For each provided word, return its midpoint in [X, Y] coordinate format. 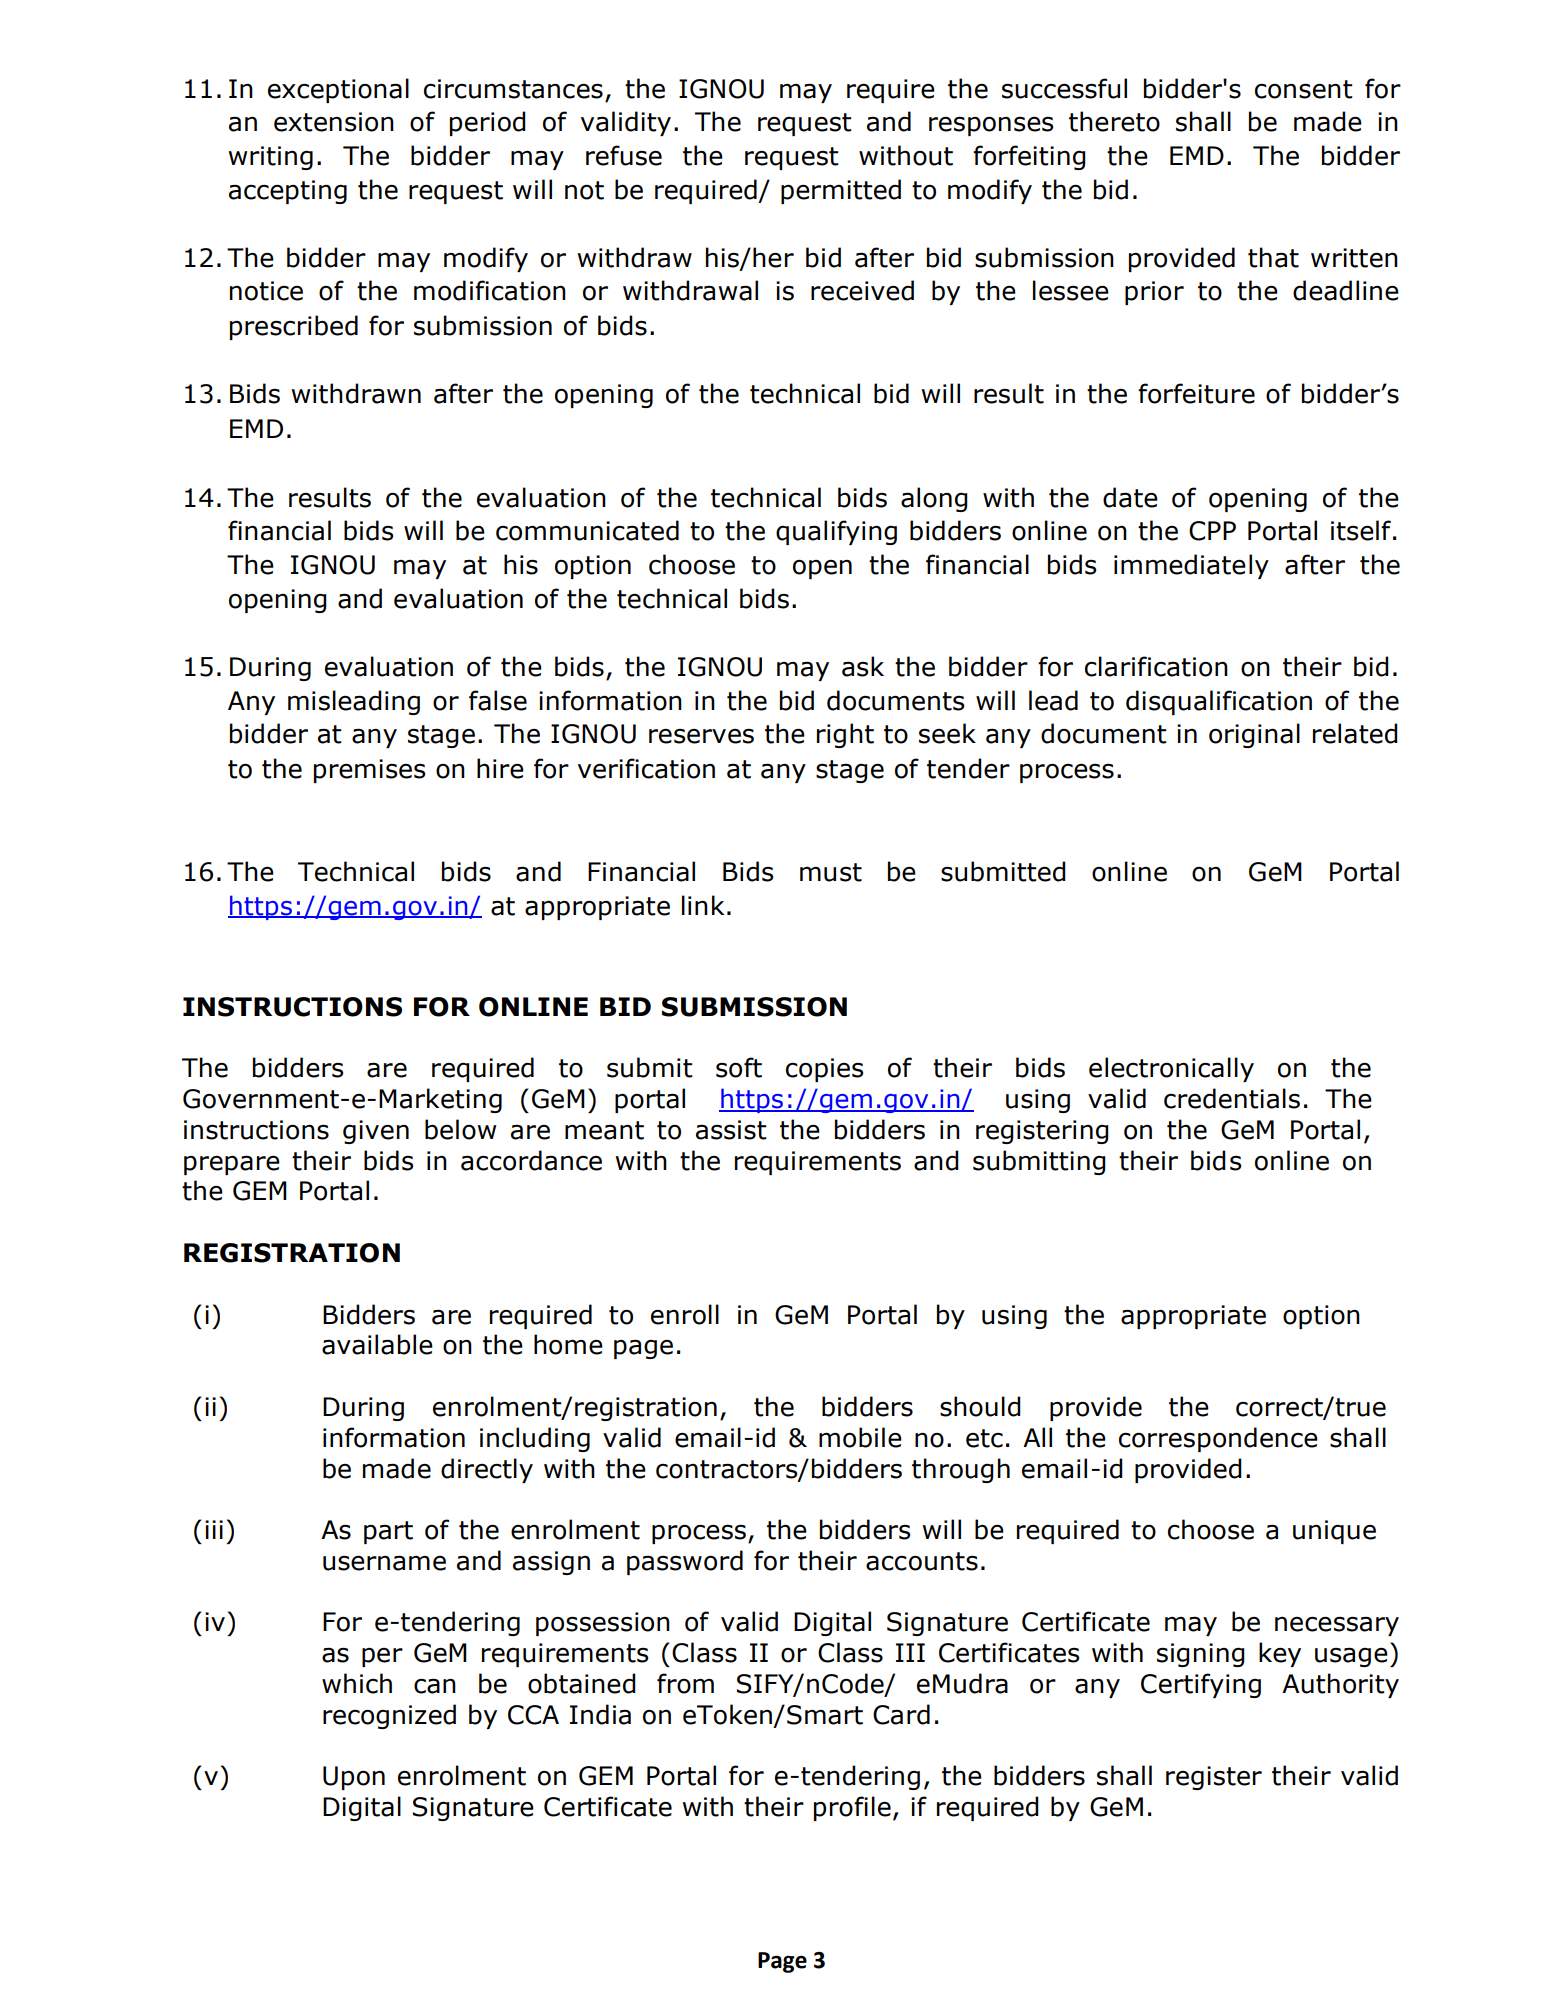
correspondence [1218, 1439]
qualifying [836, 532]
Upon [354, 1778]
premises [369, 771]
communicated [587, 530]
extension [334, 122]
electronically [1171, 1069]
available [377, 1344]
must [831, 872]
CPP [1212, 531]
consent [1304, 89]
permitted [841, 191]
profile [852, 1808]
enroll [685, 1314]
